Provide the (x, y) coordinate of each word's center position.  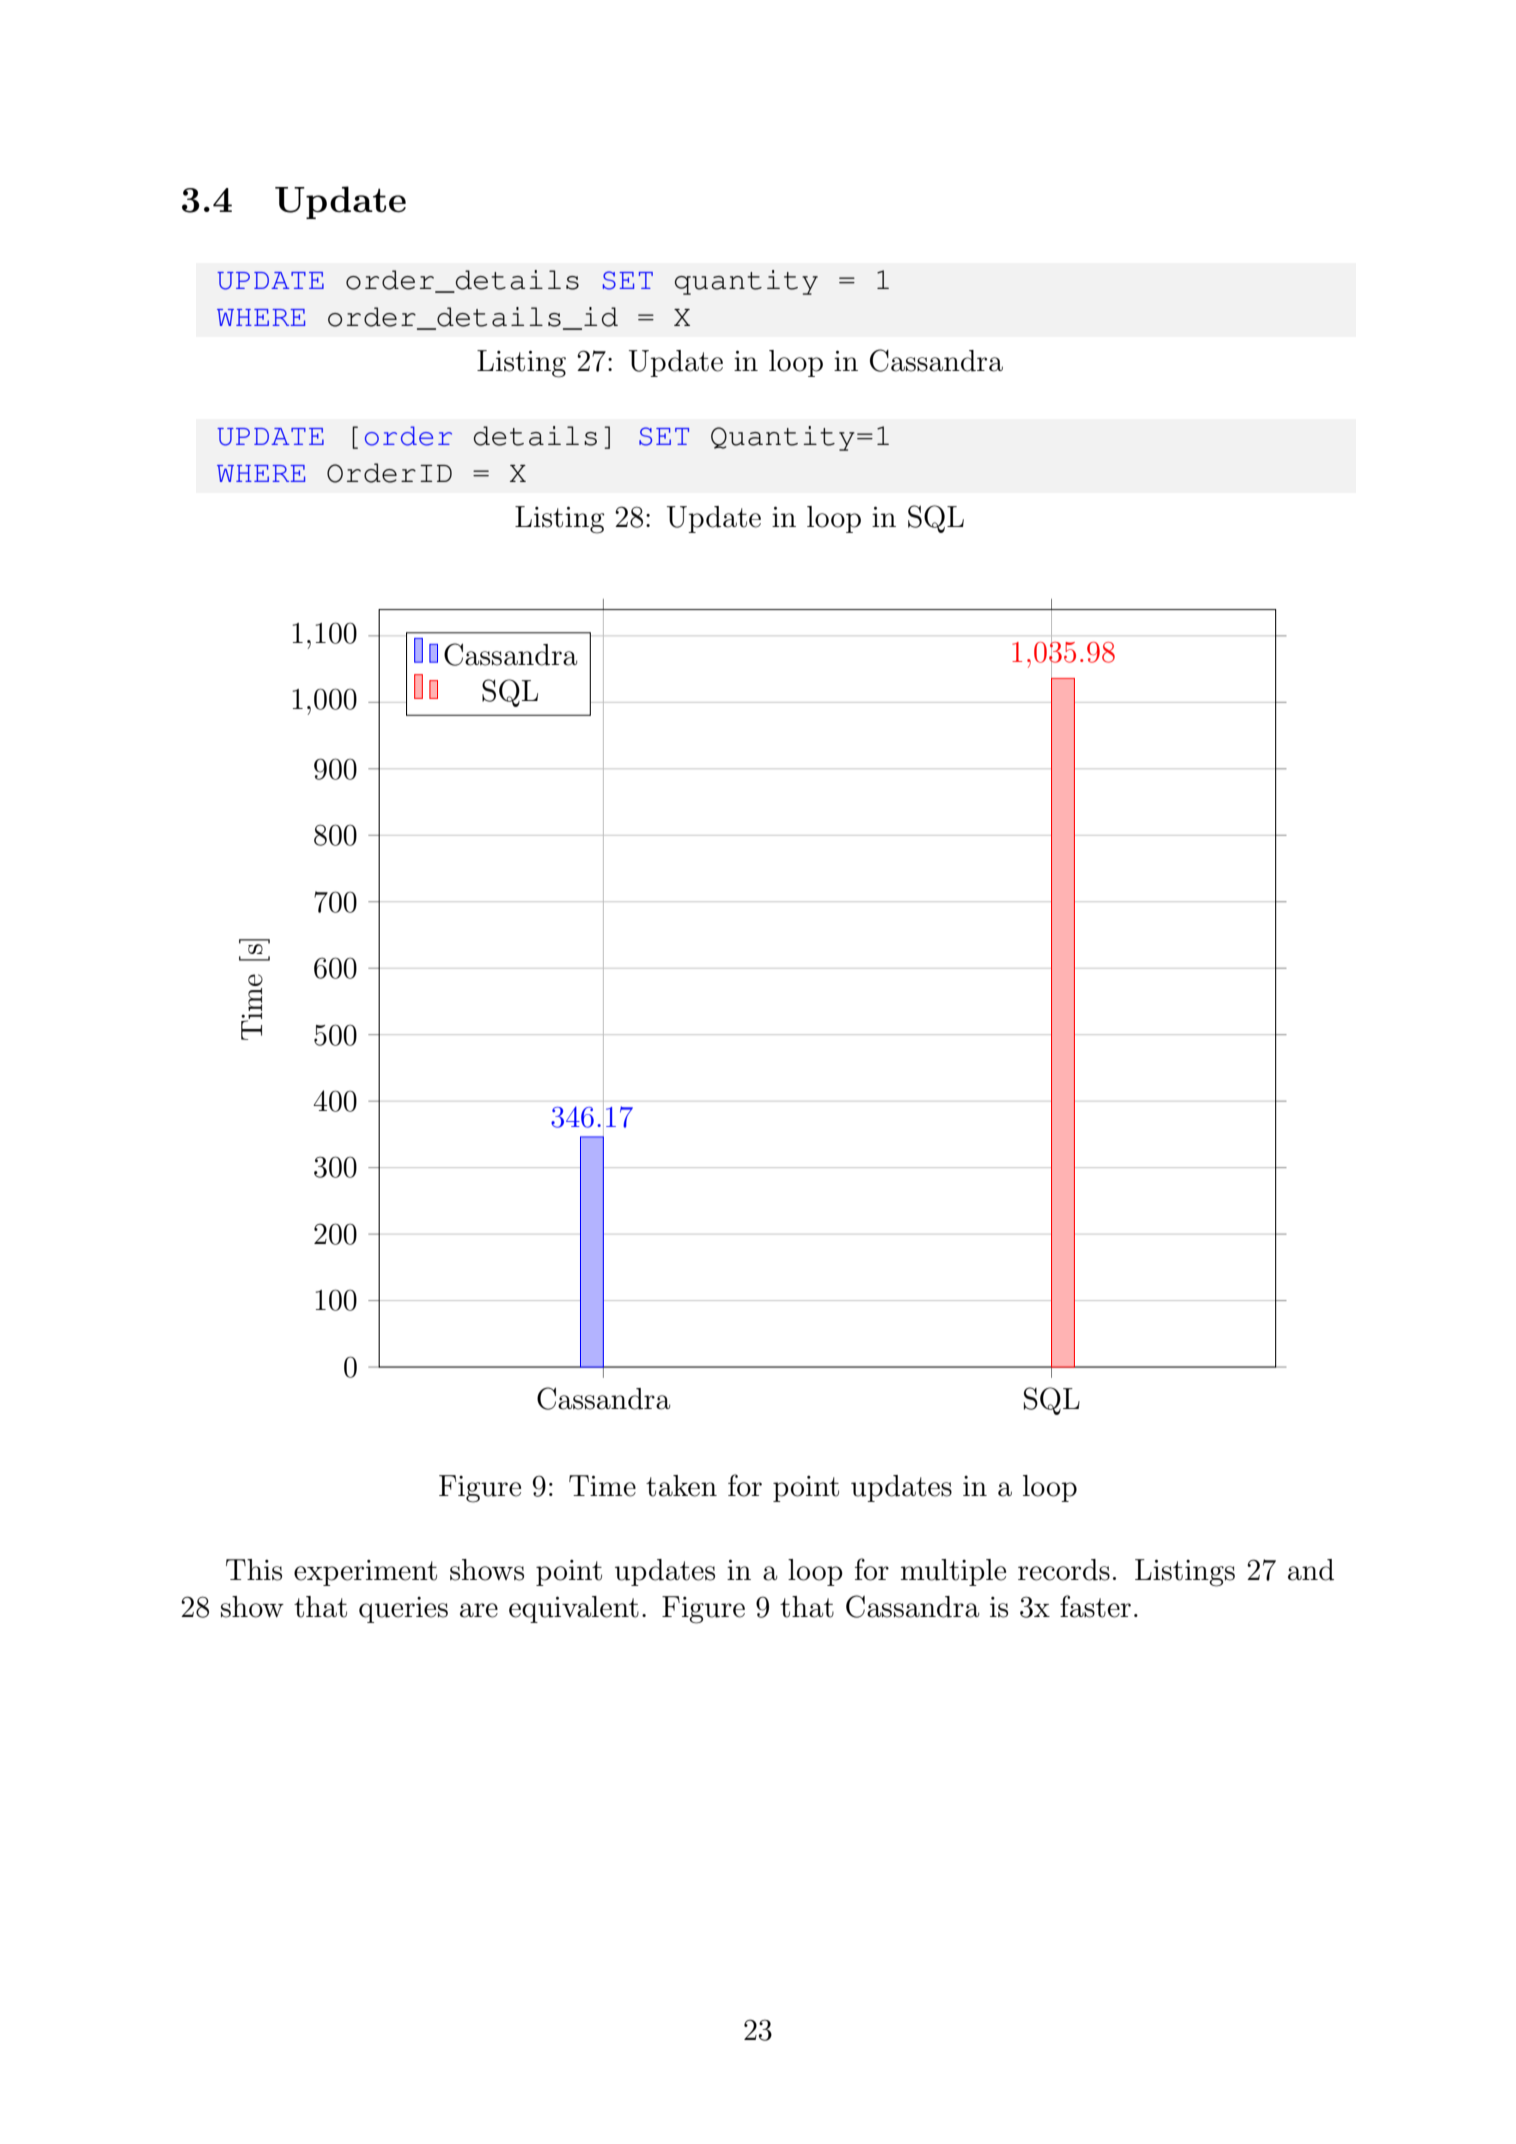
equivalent (574, 1609)
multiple (953, 1572)
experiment (365, 1573)
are (479, 1610)
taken (681, 1486)
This (254, 1570)
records (1064, 1570)
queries (403, 1610)
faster (1095, 1606)
